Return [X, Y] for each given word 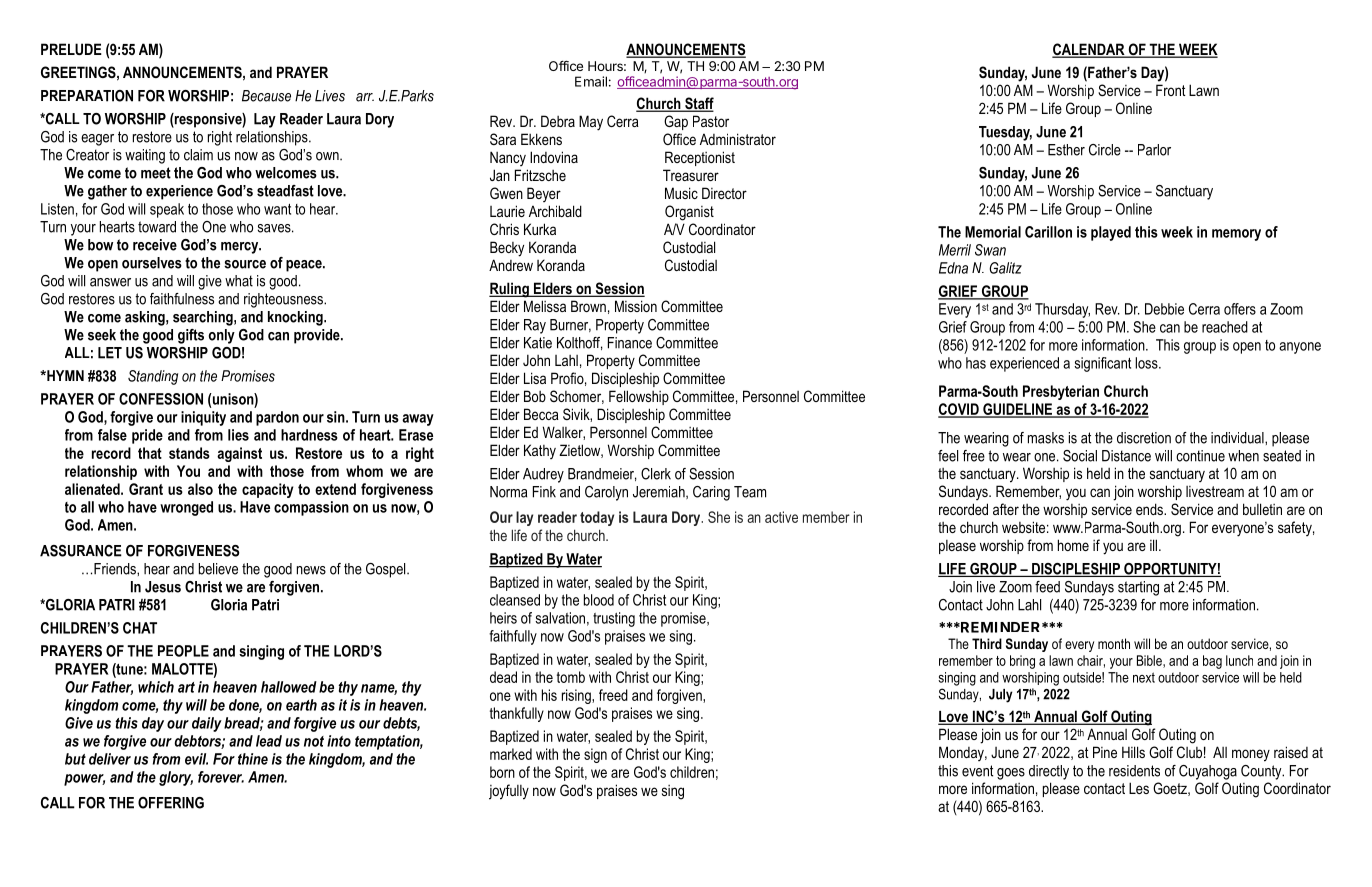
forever [221, 777]
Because [266, 96]
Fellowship [639, 397]
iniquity [203, 418]
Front [1171, 90]
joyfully [509, 792]
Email [591, 81]
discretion [1144, 438]
